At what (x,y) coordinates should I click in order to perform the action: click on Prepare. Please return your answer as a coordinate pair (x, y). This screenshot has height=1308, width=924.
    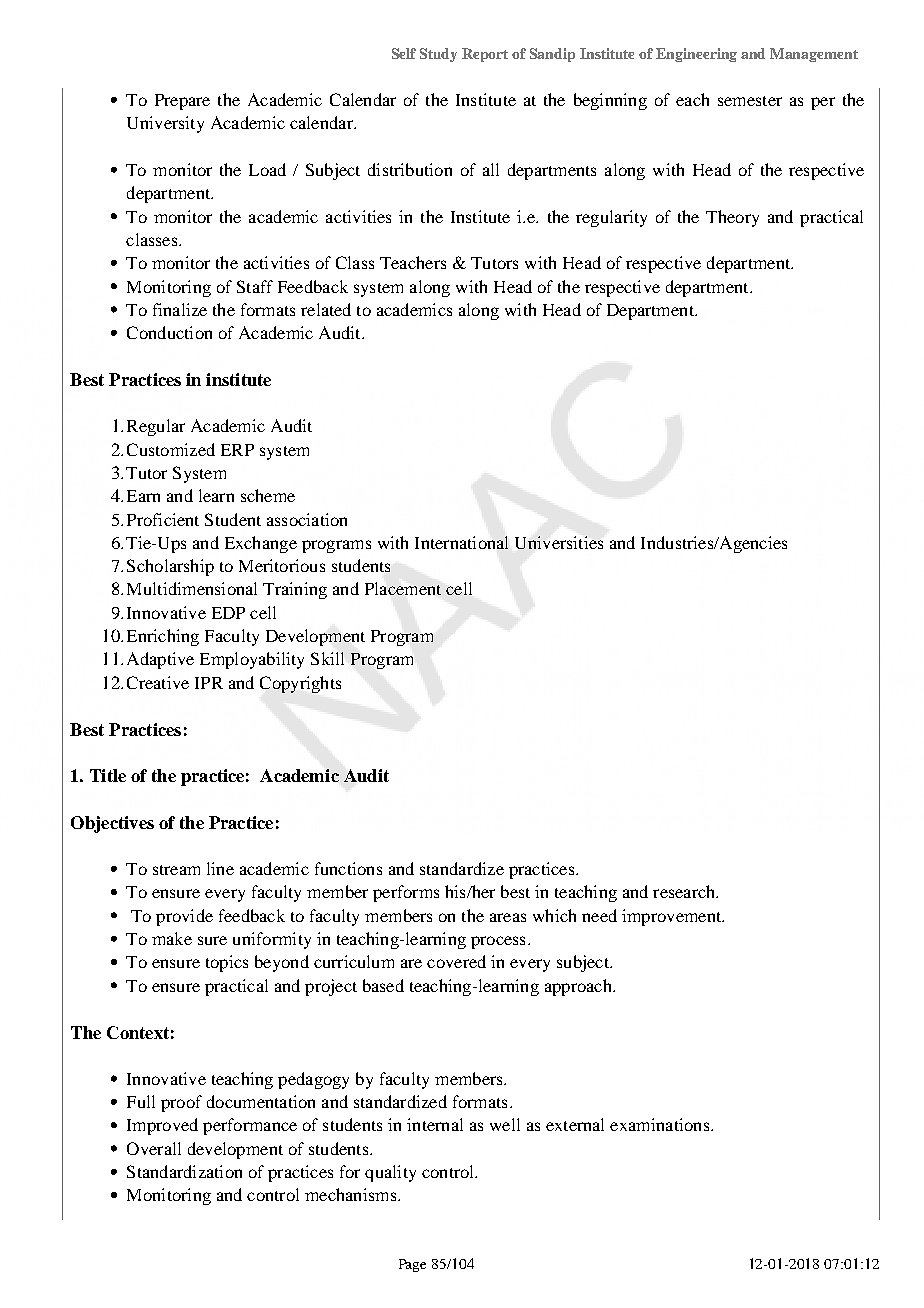
    Looking at the image, I should click on (182, 102).
